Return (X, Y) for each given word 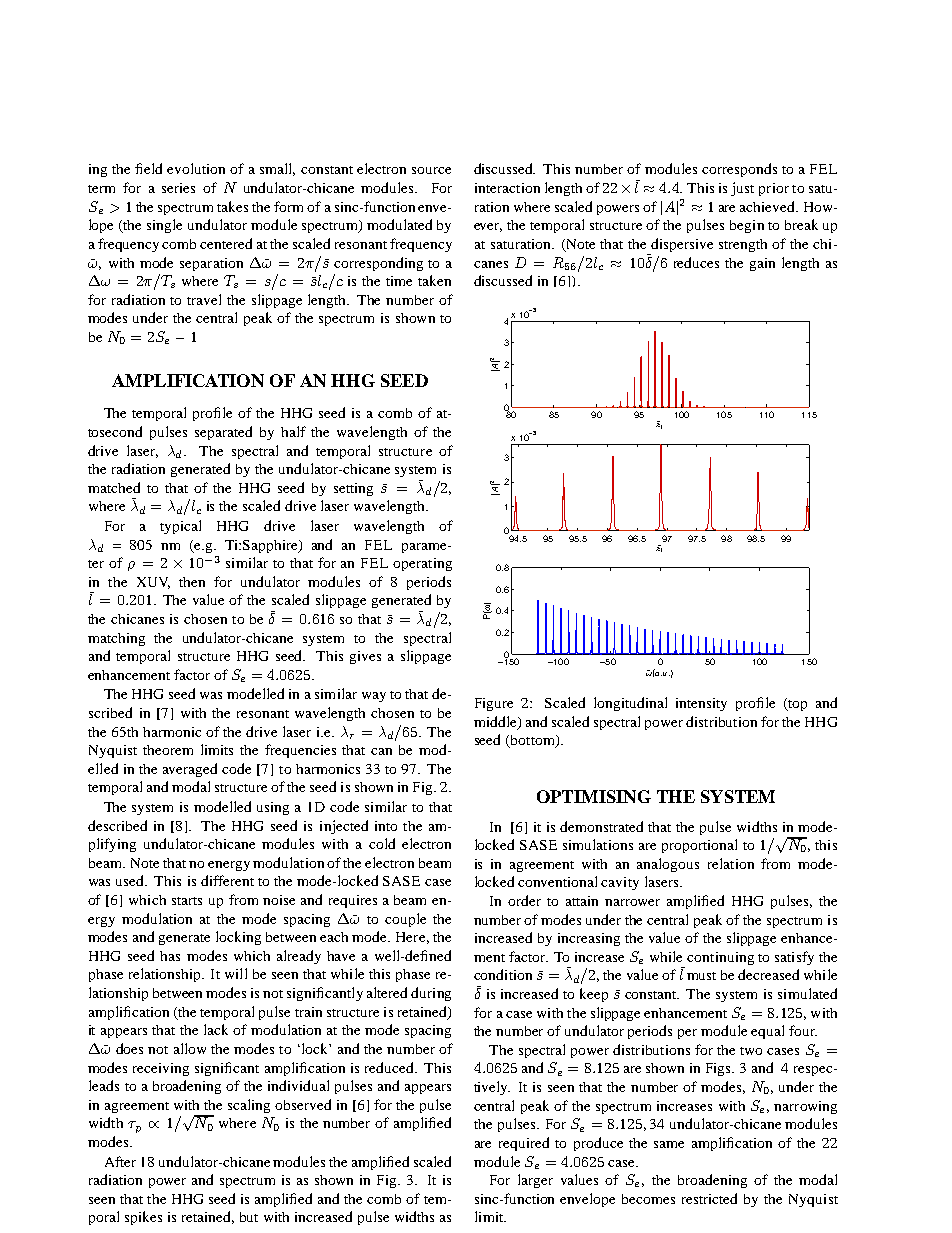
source (431, 170)
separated (223, 433)
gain (762, 264)
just (742, 189)
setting (353, 489)
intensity (701, 704)
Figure (494, 704)
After (120, 1161)
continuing (720, 958)
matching (116, 639)
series (178, 188)
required (524, 1144)
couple (405, 920)
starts (187, 901)
